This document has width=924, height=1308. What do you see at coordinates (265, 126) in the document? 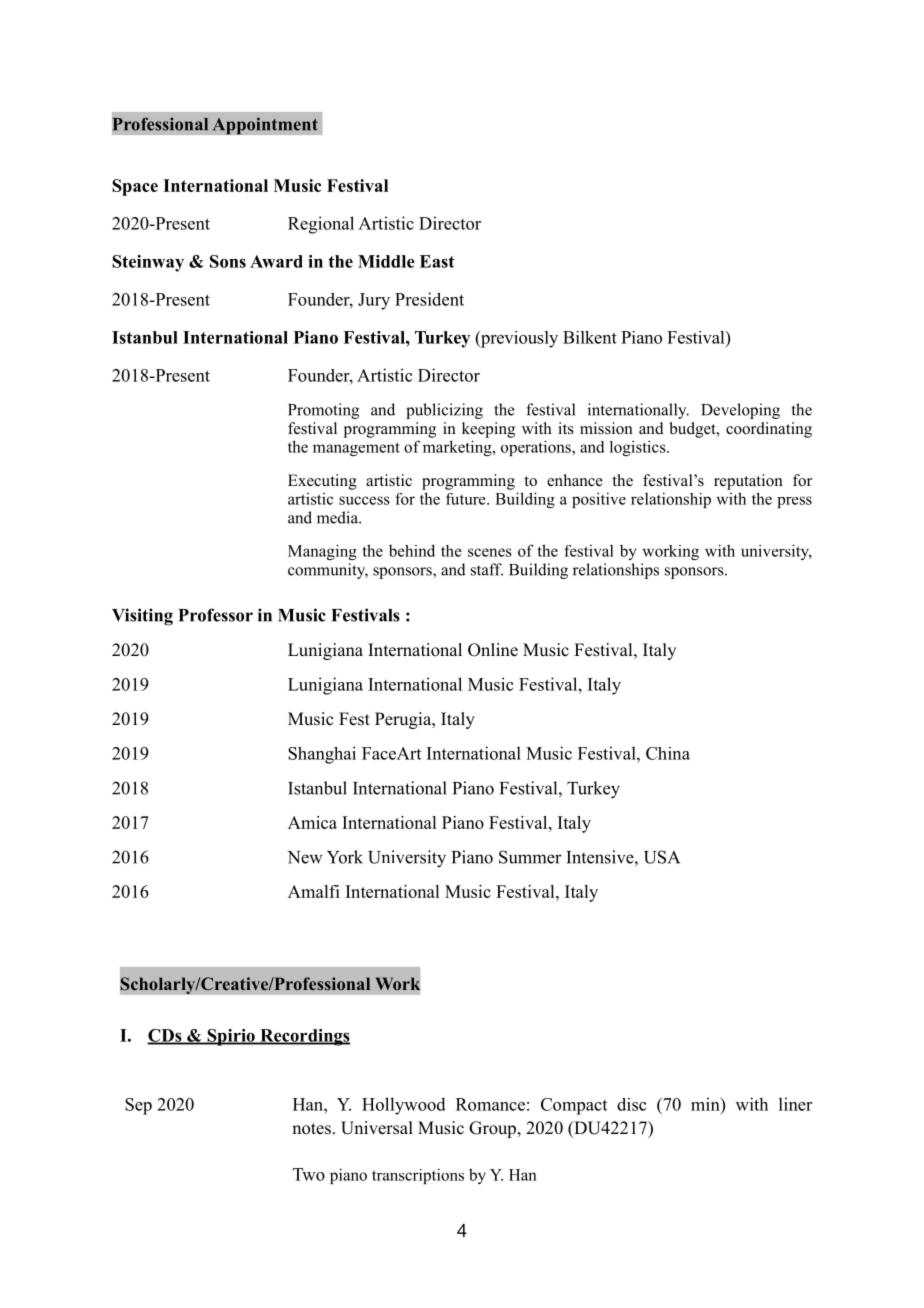
I see `Appointment` at bounding box center [265, 126].
